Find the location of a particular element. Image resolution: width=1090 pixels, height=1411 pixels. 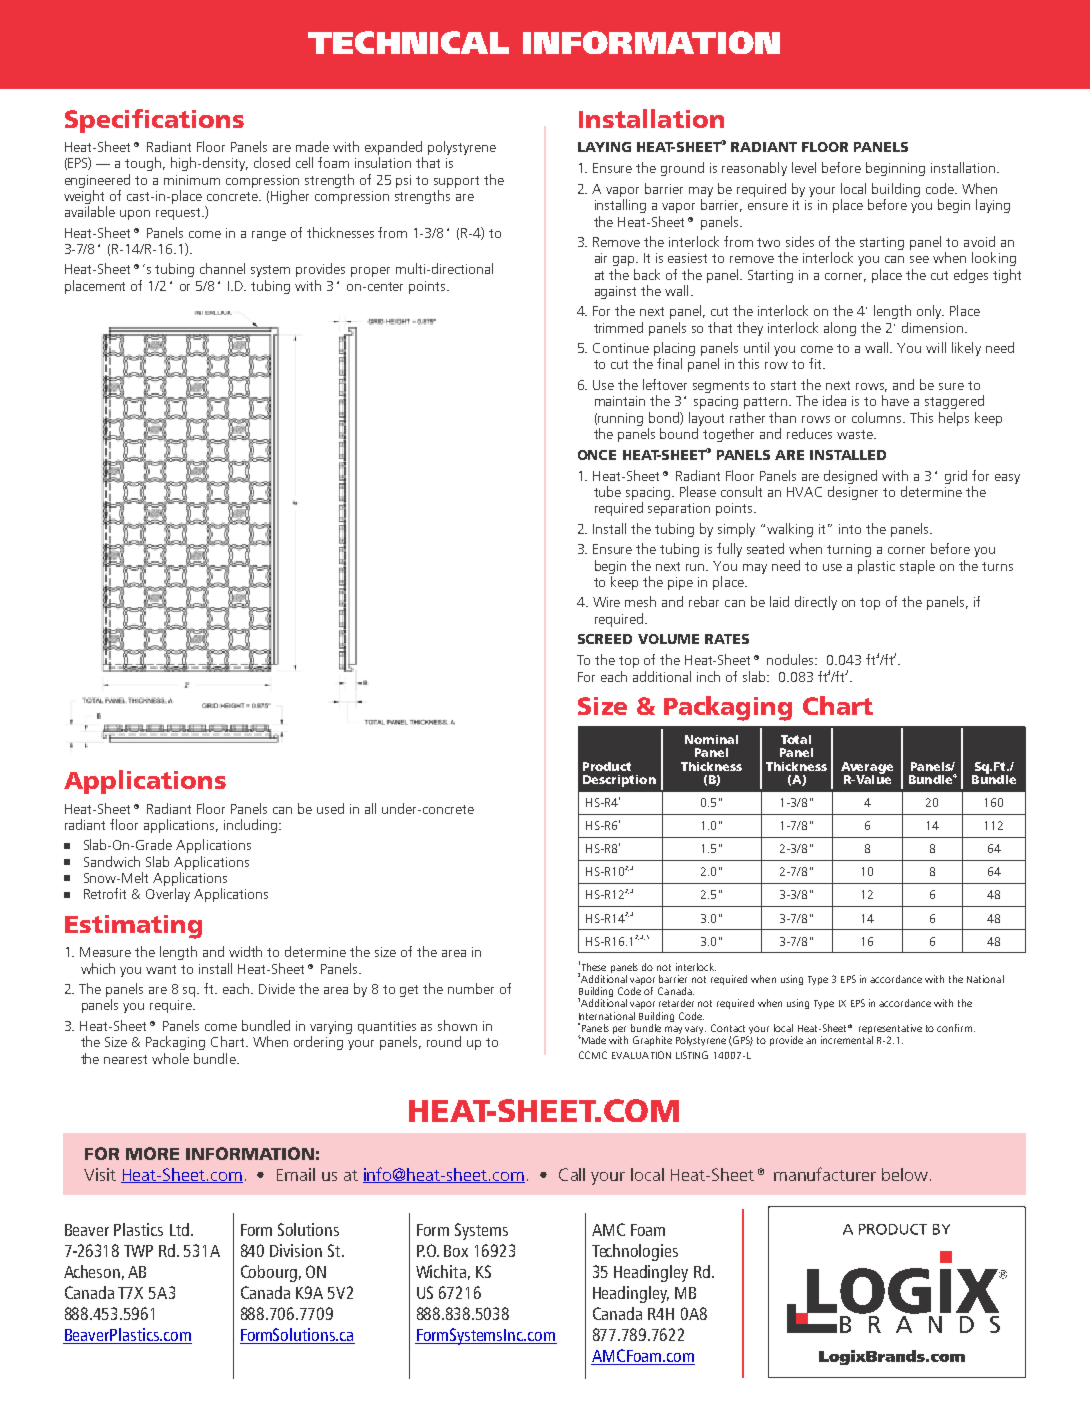

Ltd is located at coordinates (179, 1229).
